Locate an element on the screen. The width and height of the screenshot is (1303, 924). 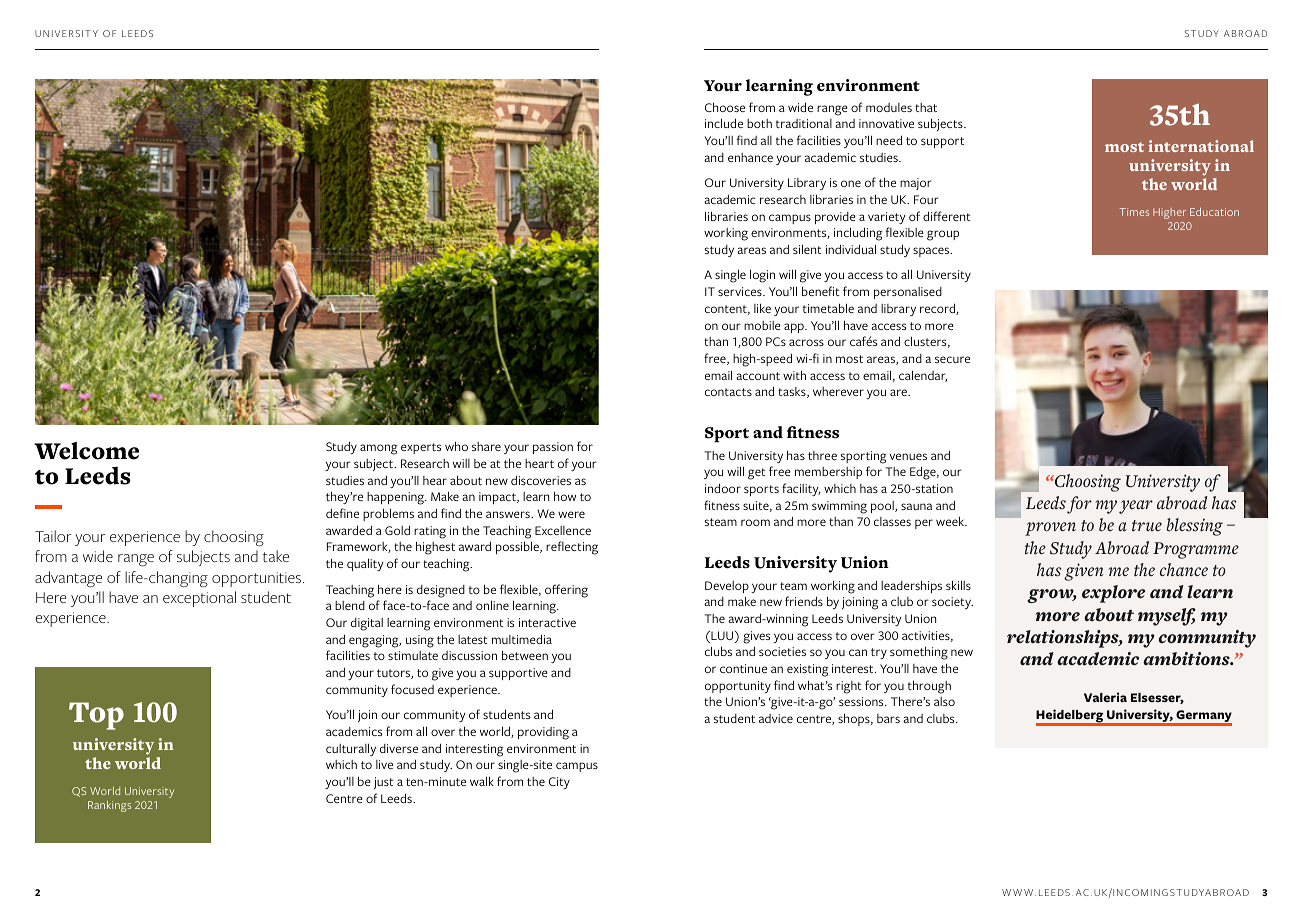
Welcome is located at coordinates (86, 451).
